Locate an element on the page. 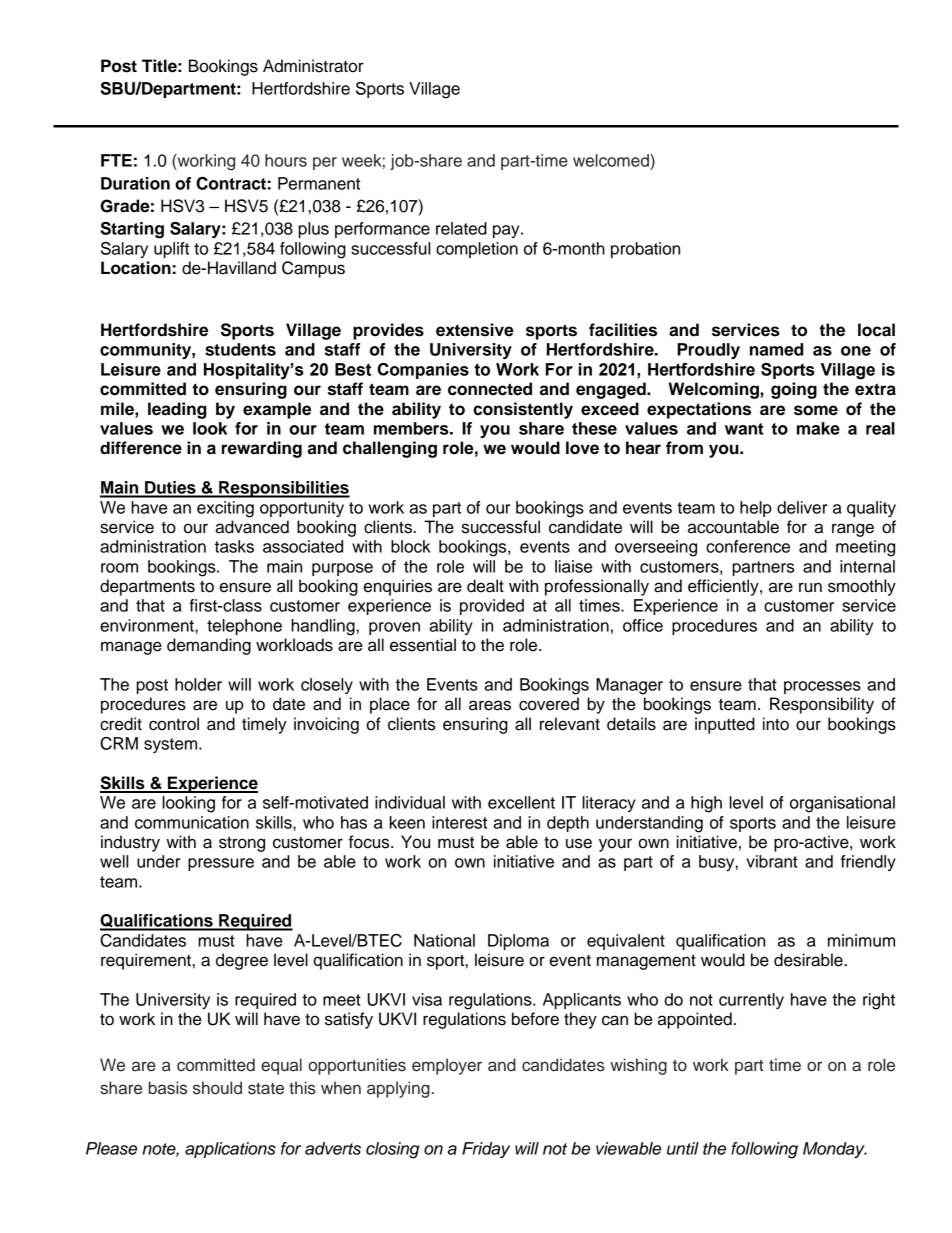 The height and width of the page is (1233, 952). Monday is located at coordinates (835, 1150).
